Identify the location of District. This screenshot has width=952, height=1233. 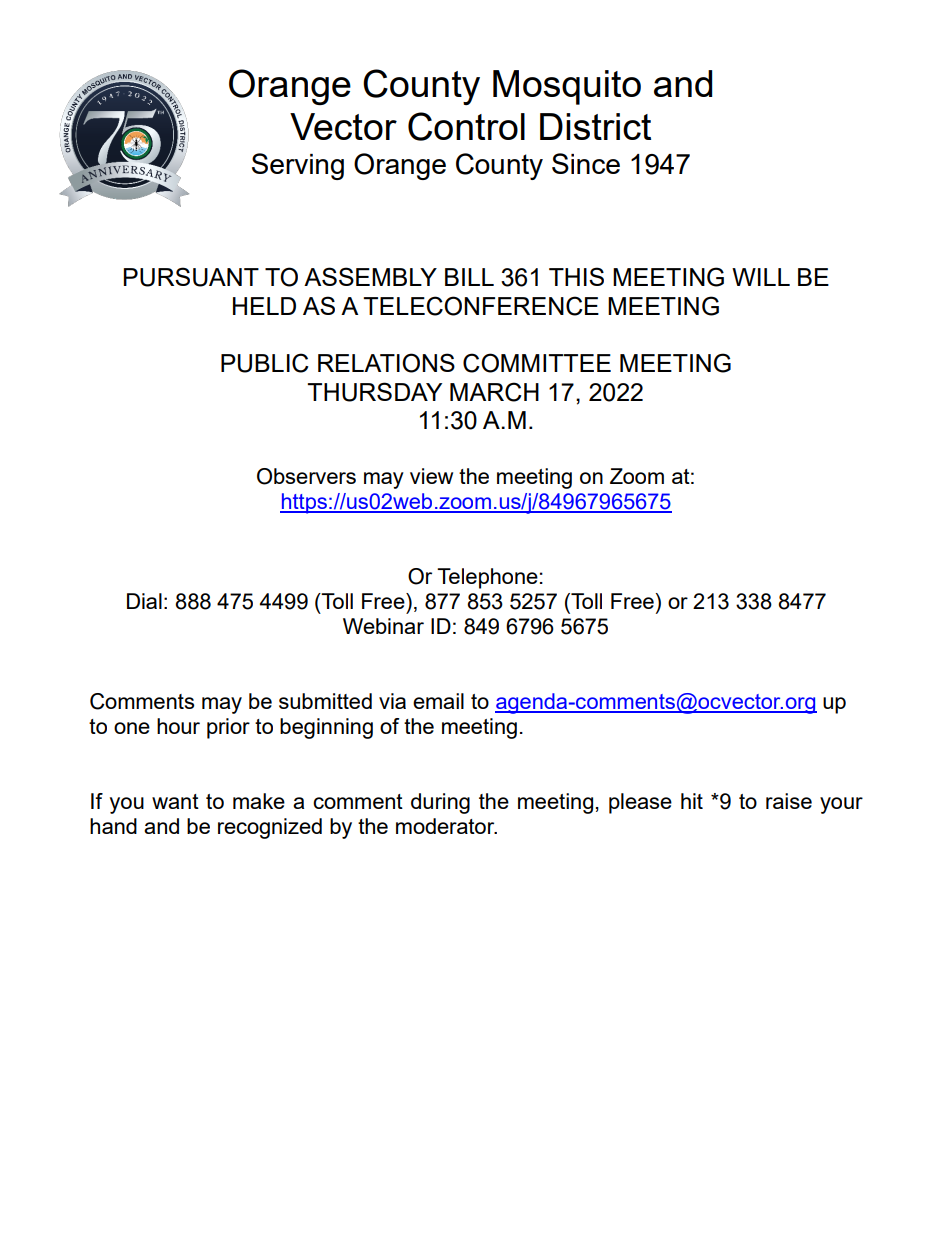
(595, 126).
